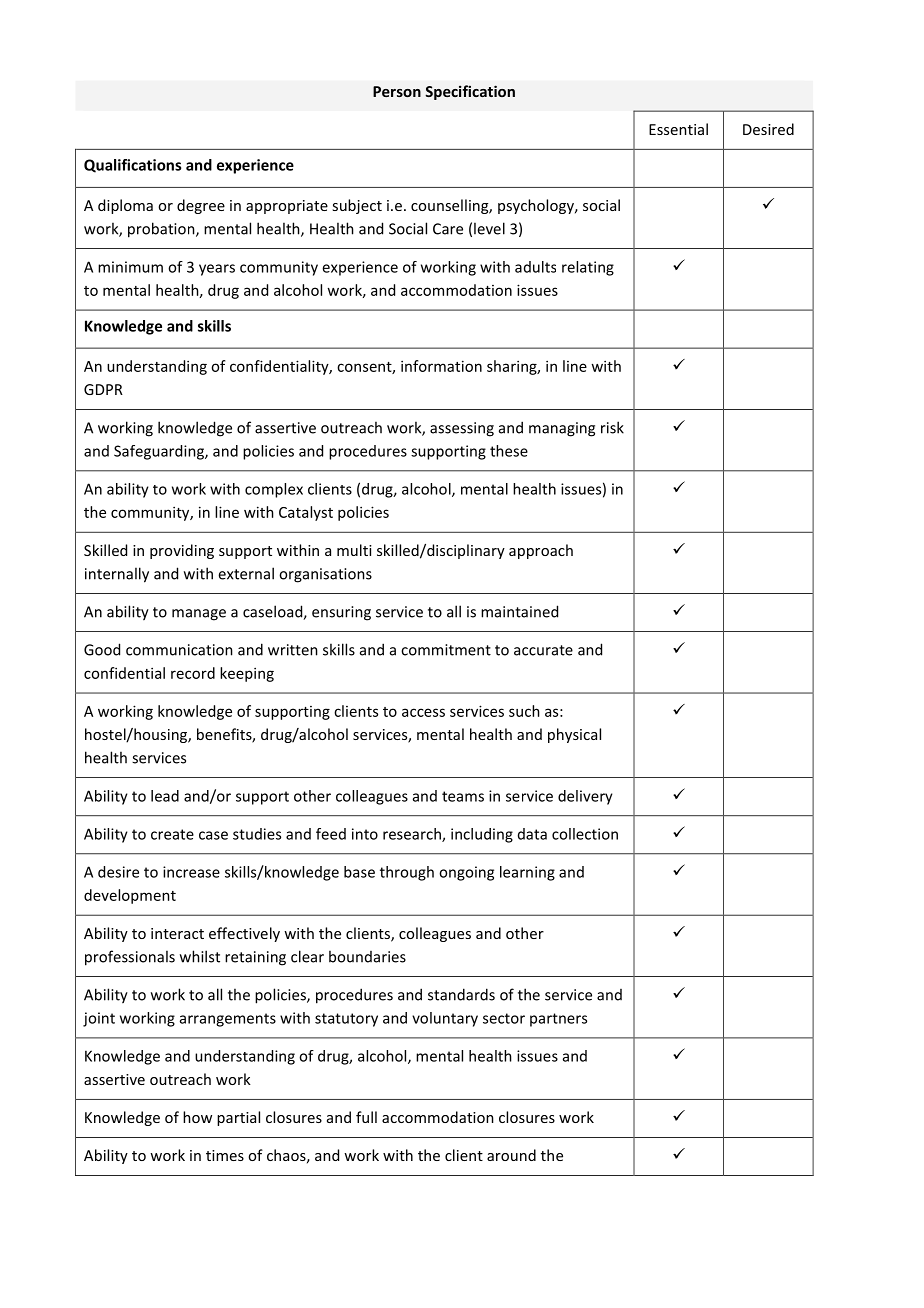  I want to click on Person, so click(397, 91).
